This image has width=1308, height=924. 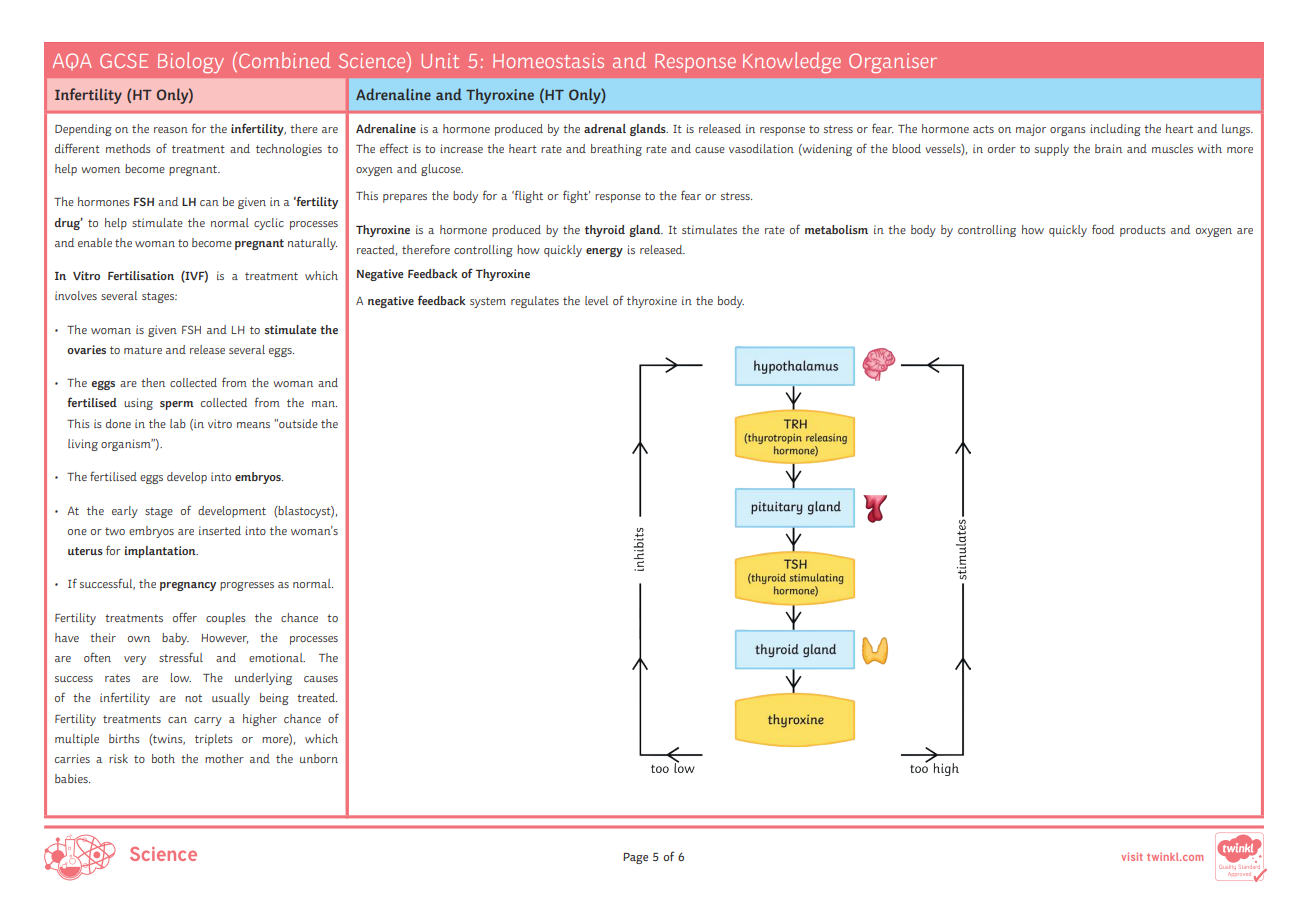 I want to click on Homeostasis, so click(x=548, y=60).
